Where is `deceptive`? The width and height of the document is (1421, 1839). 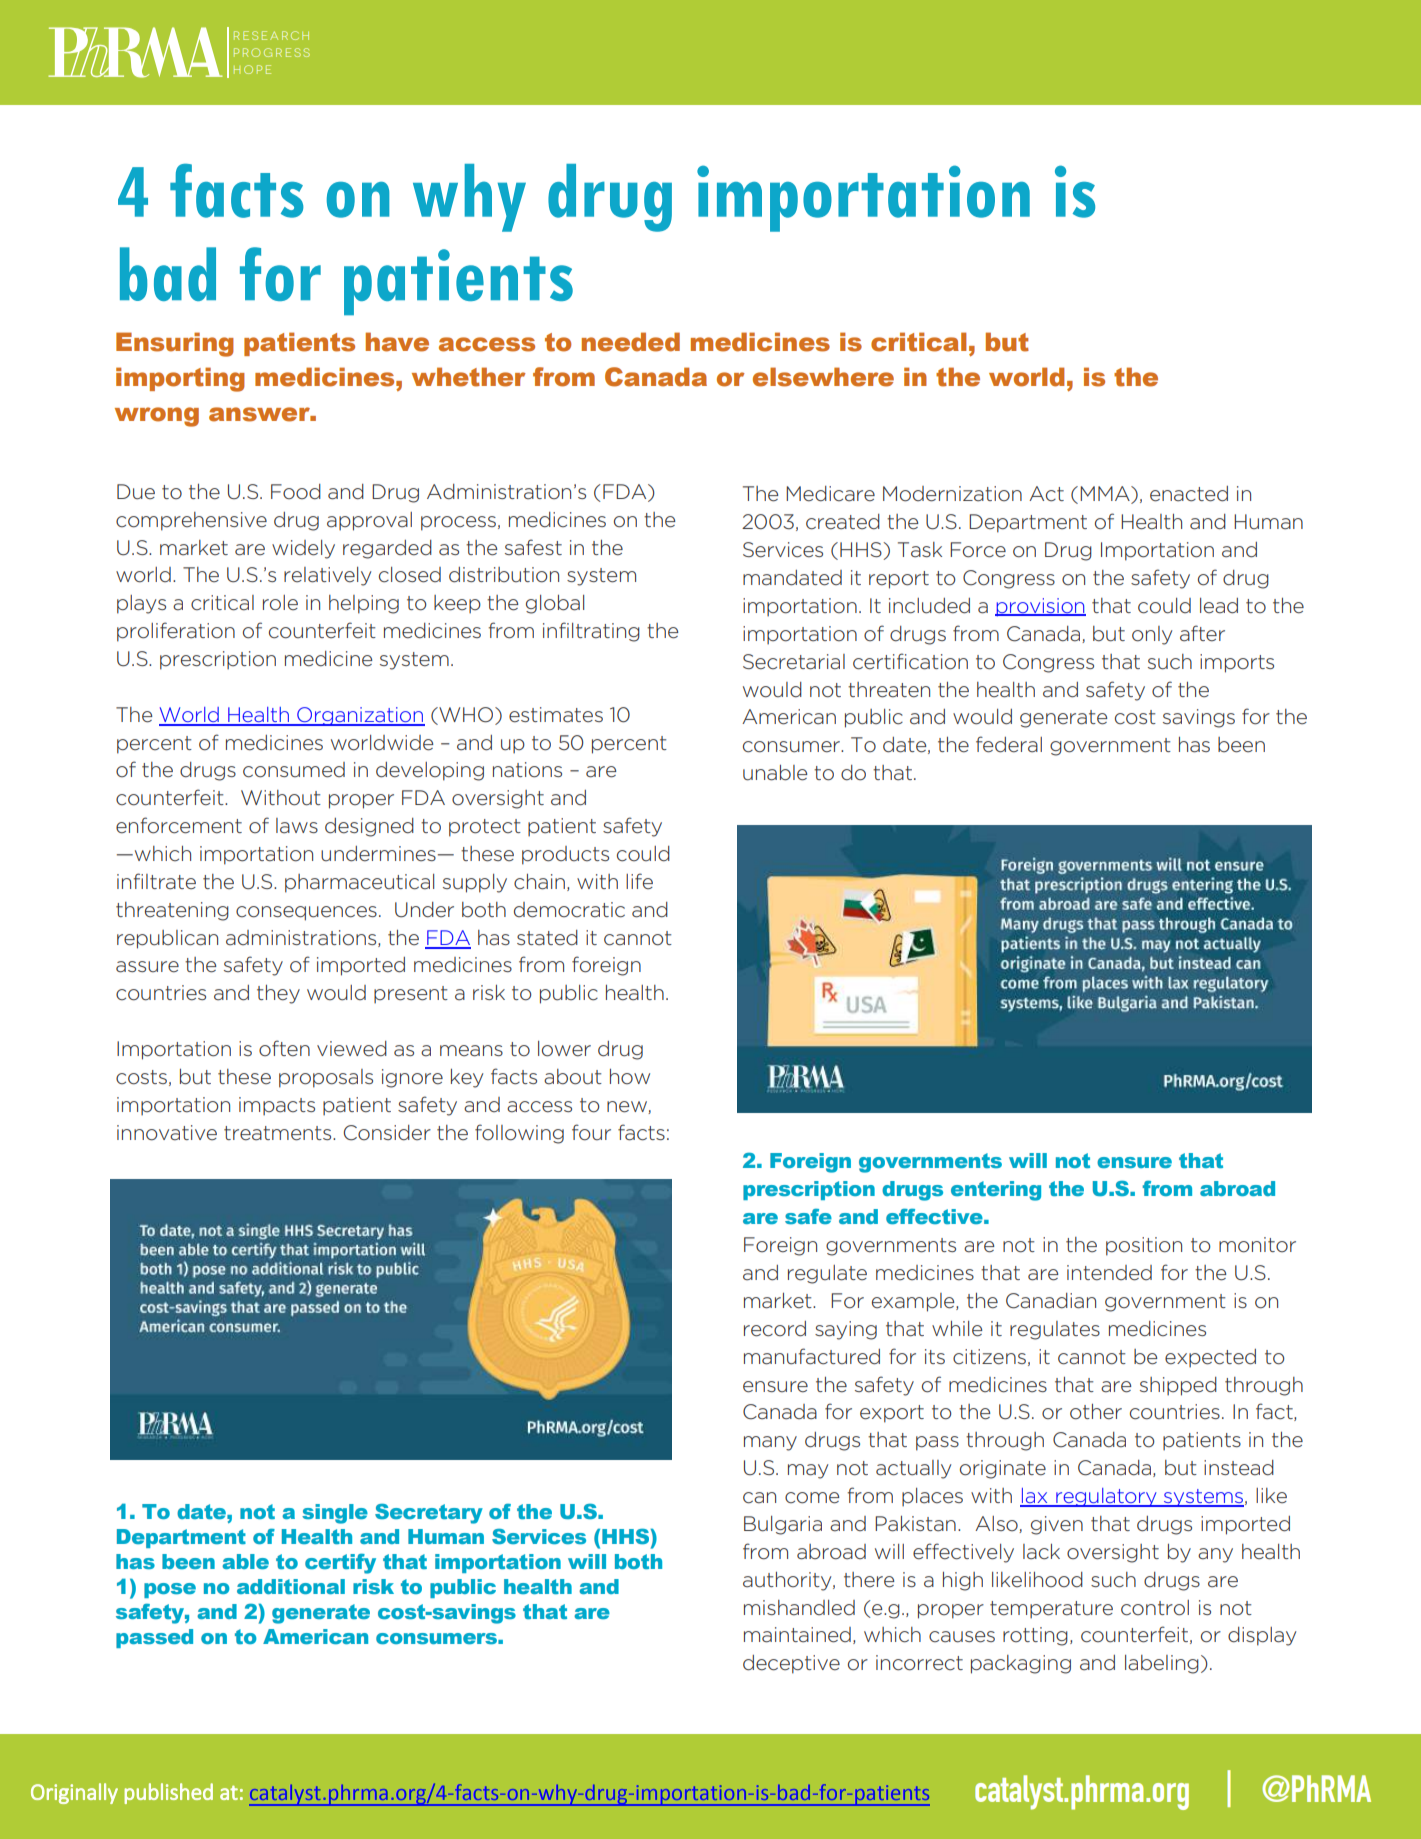 deceptive is located at coordinates (791, 1664).
